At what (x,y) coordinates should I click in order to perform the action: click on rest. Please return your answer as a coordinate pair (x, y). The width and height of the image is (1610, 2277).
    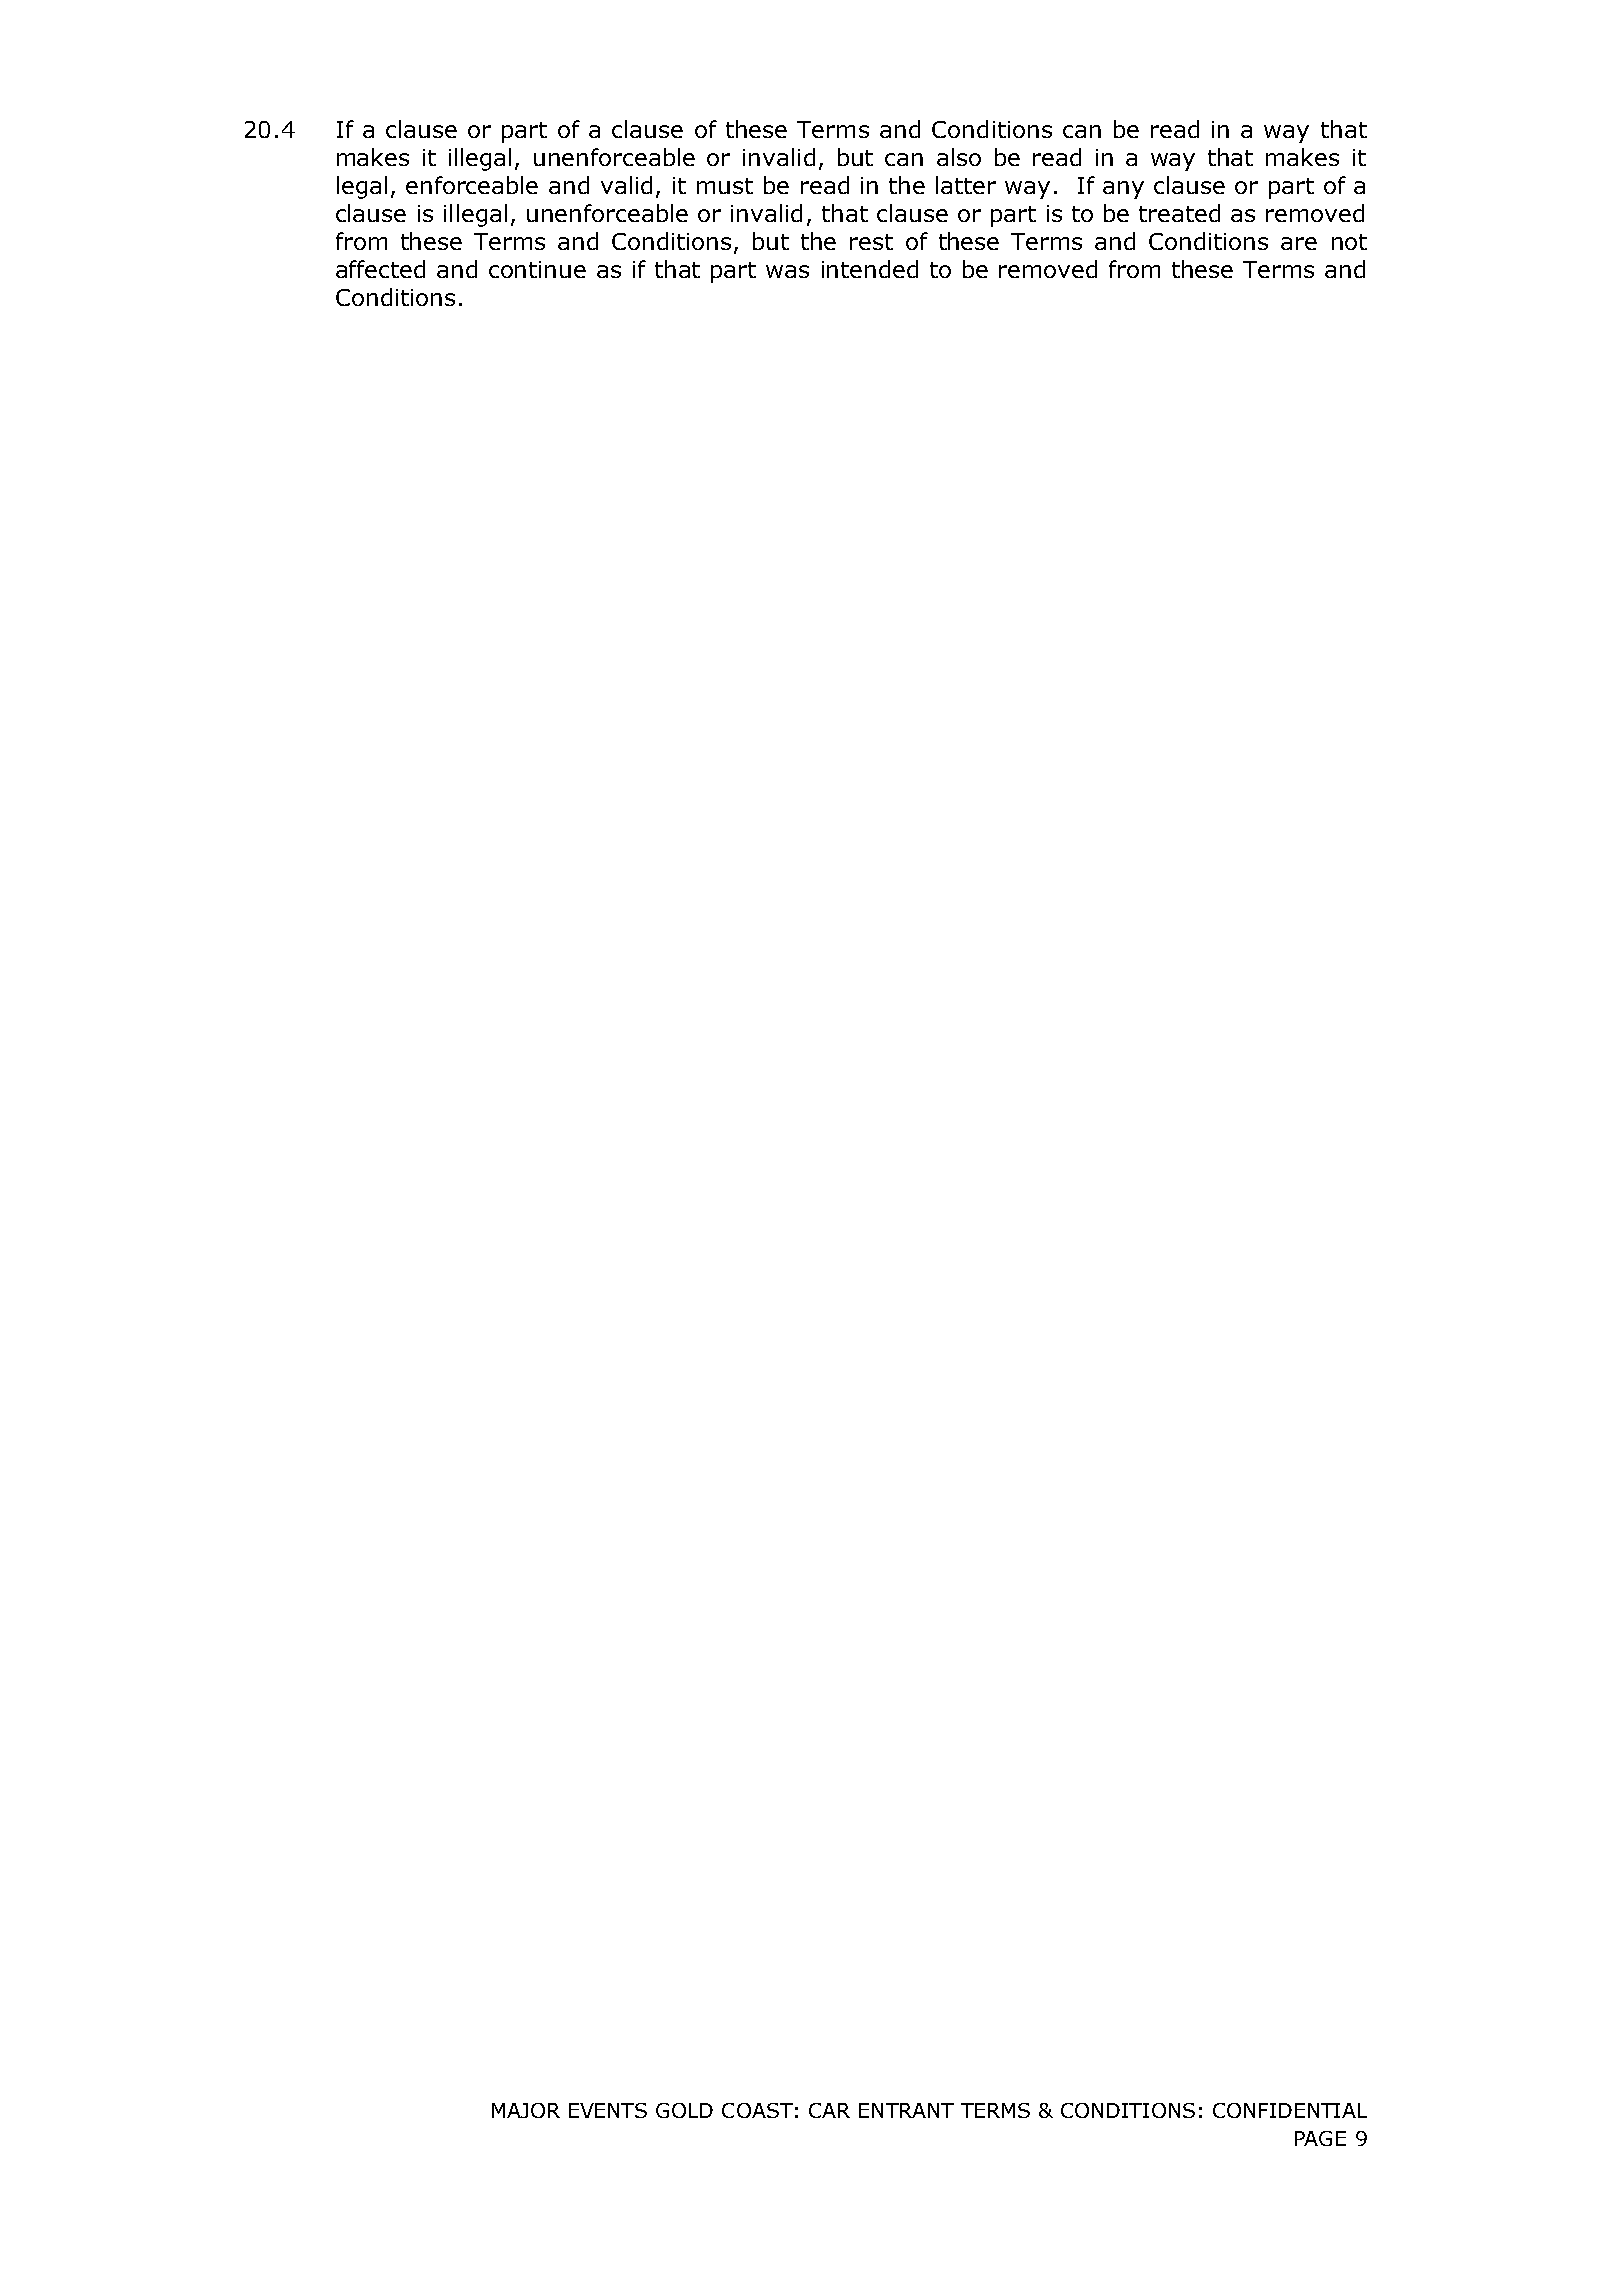
    Looking at the image, I should click on (871, 242).
